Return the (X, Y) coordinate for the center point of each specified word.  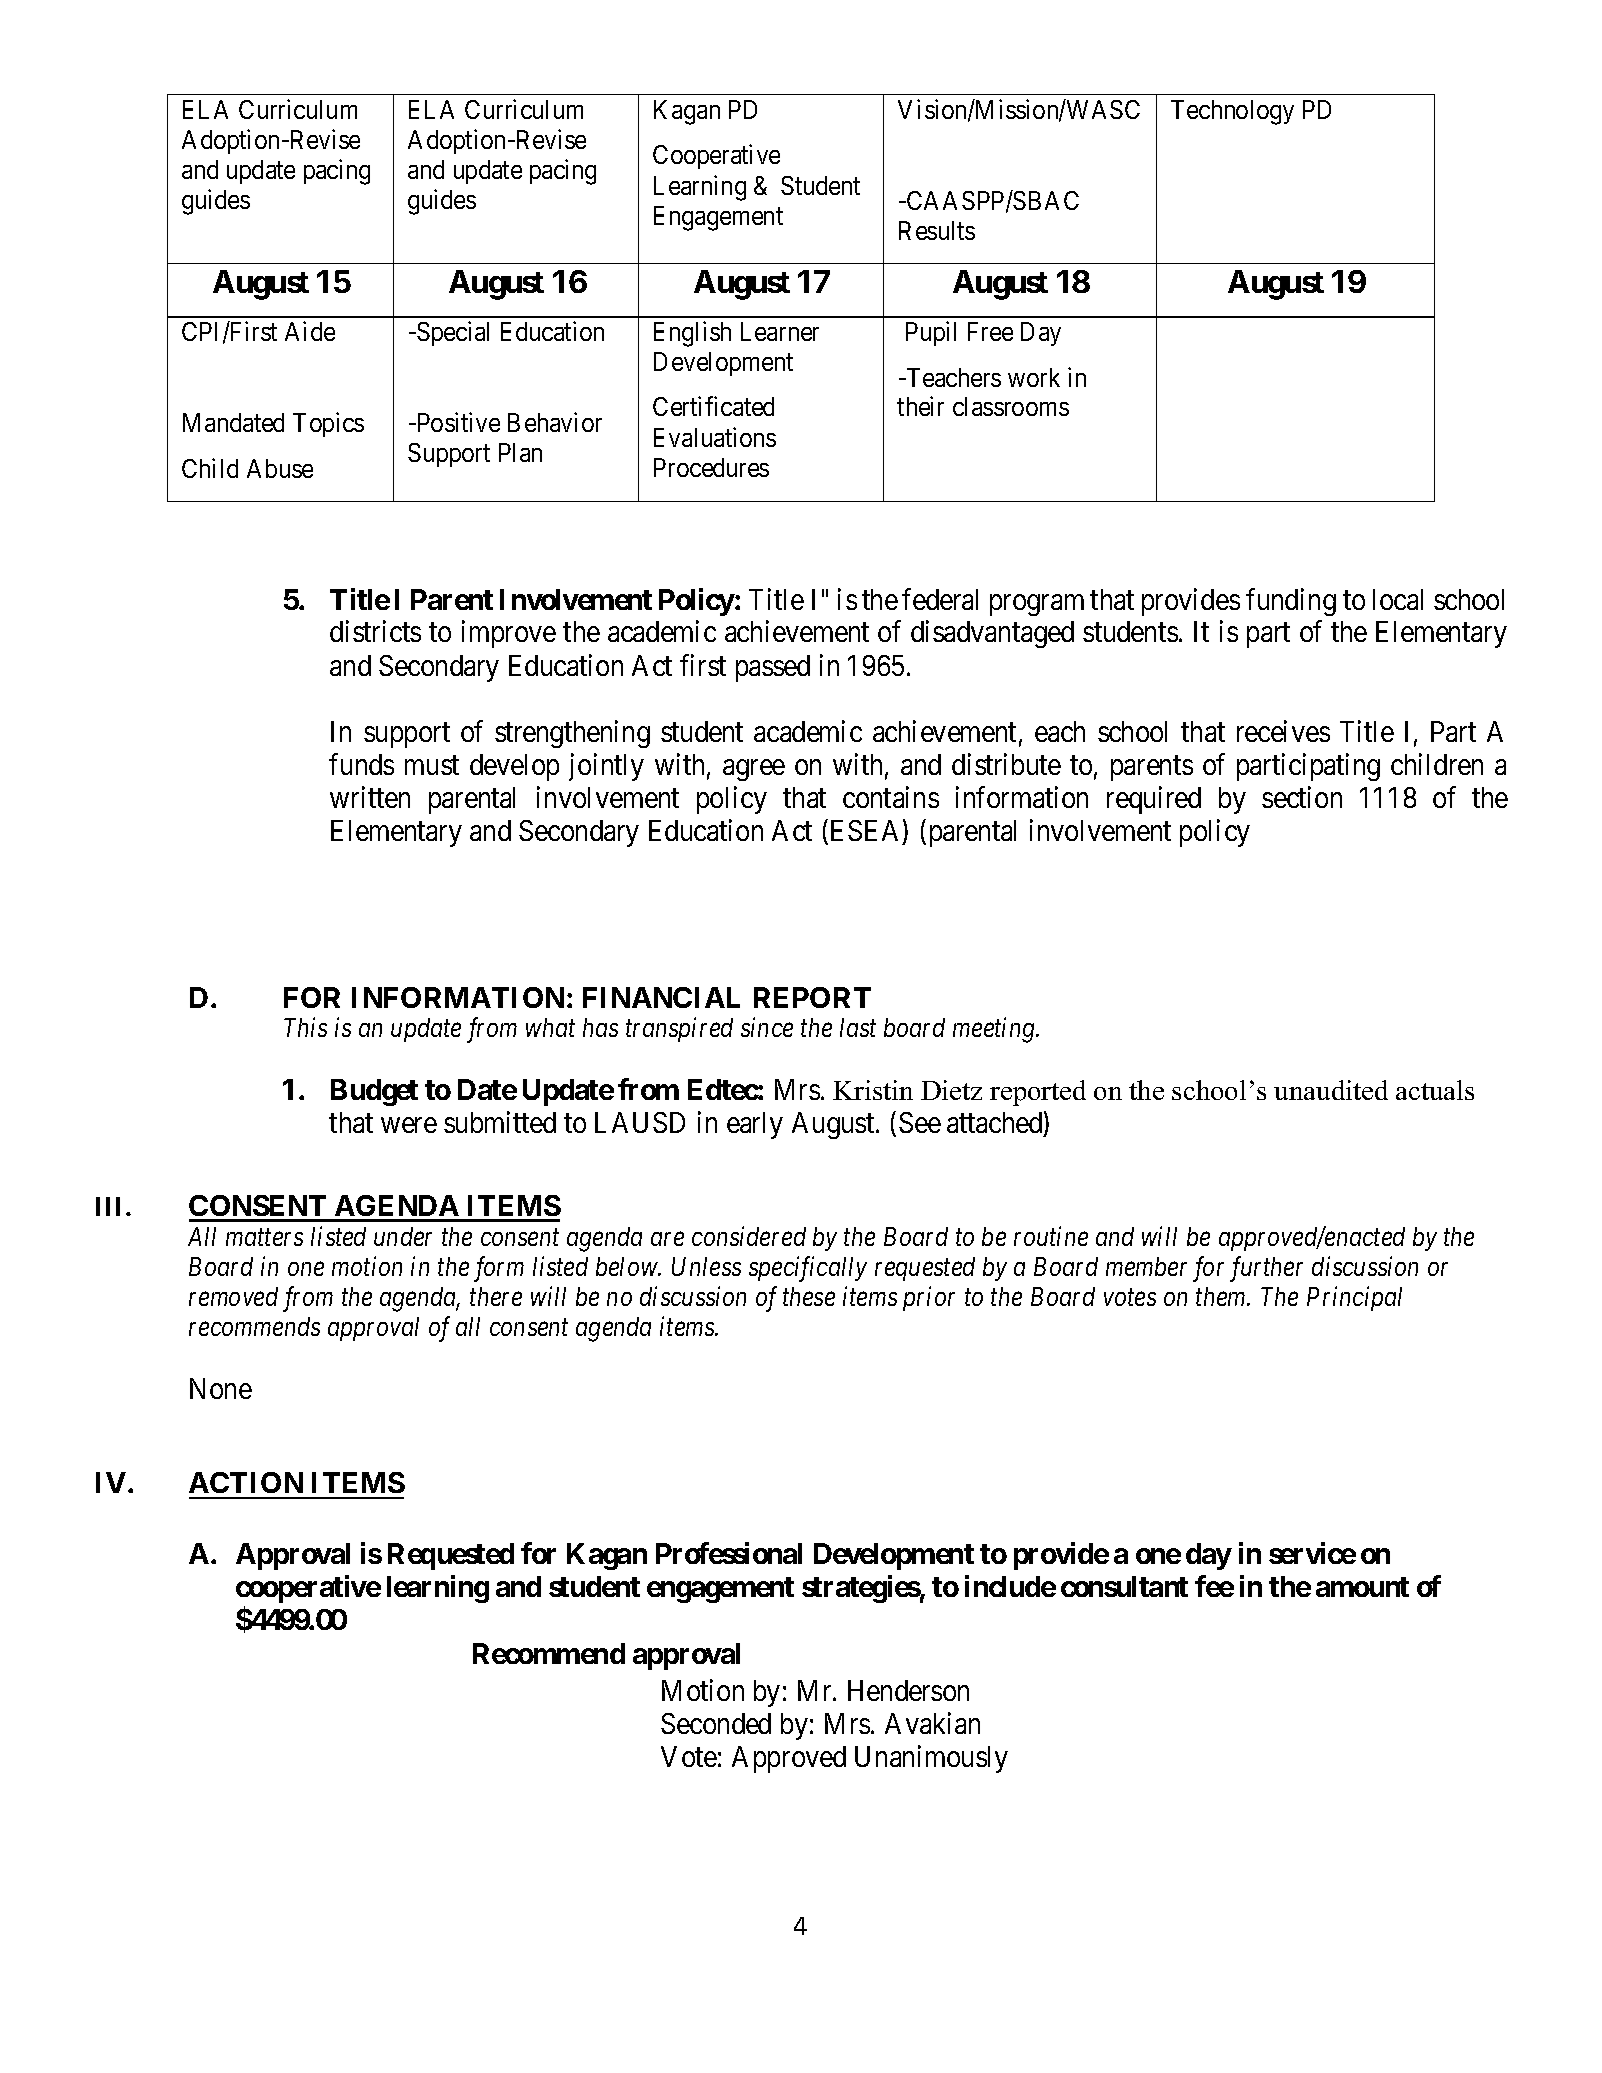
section (1302, 797)
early (755, 1125)
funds (361, 764)
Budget (374, 1092)
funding (1291, 602)
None (221, 1388)
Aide (310, 331)
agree (754, 770)
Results (937, 230)
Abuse (280, 468)
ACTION (246, 1482)
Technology (1232, 112)
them (1222, 1296)
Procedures (711, 467)
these (809, 1296)
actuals (1435, 1090)
